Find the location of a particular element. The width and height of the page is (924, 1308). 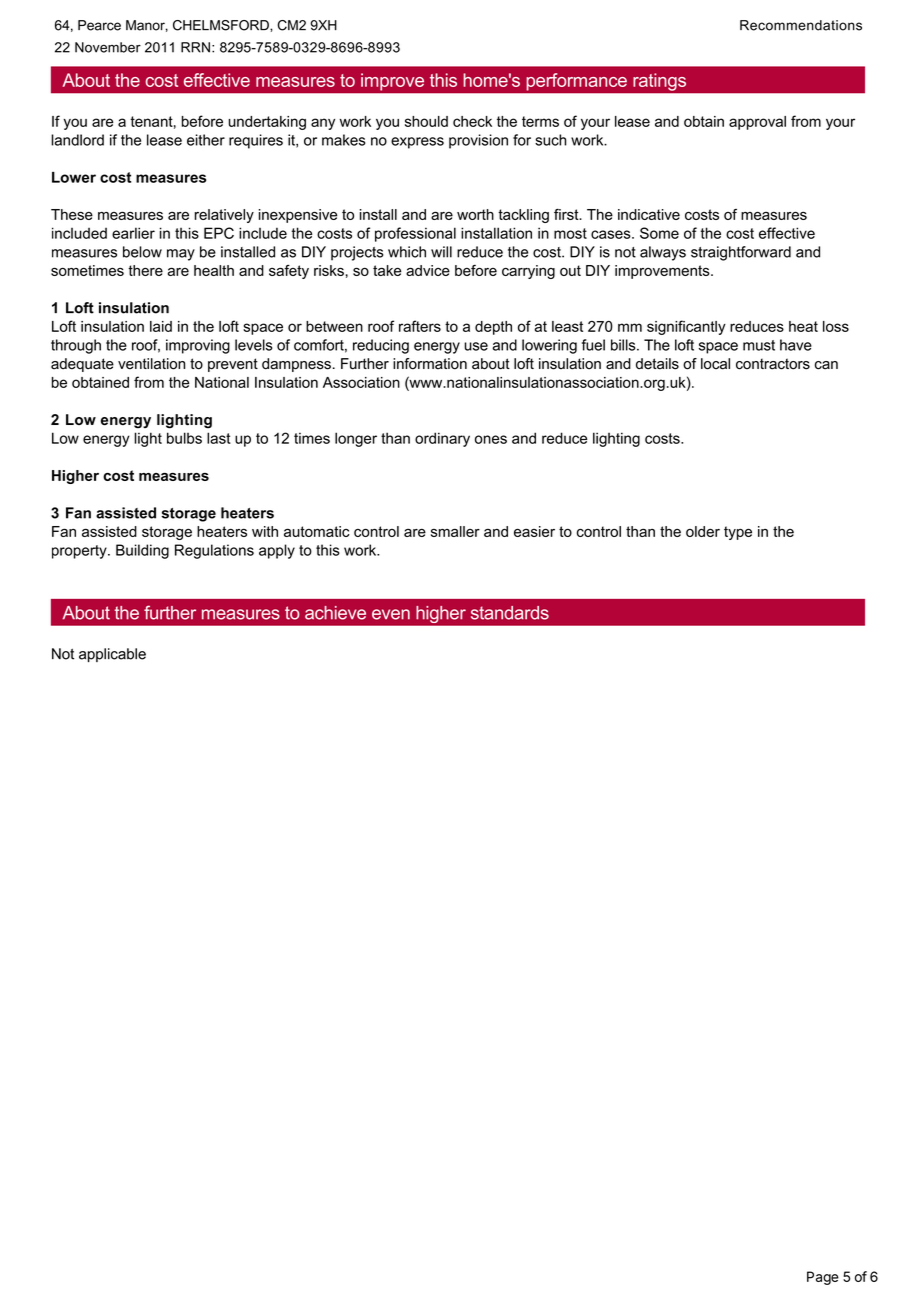

type is located at coordinates (738, 533).
